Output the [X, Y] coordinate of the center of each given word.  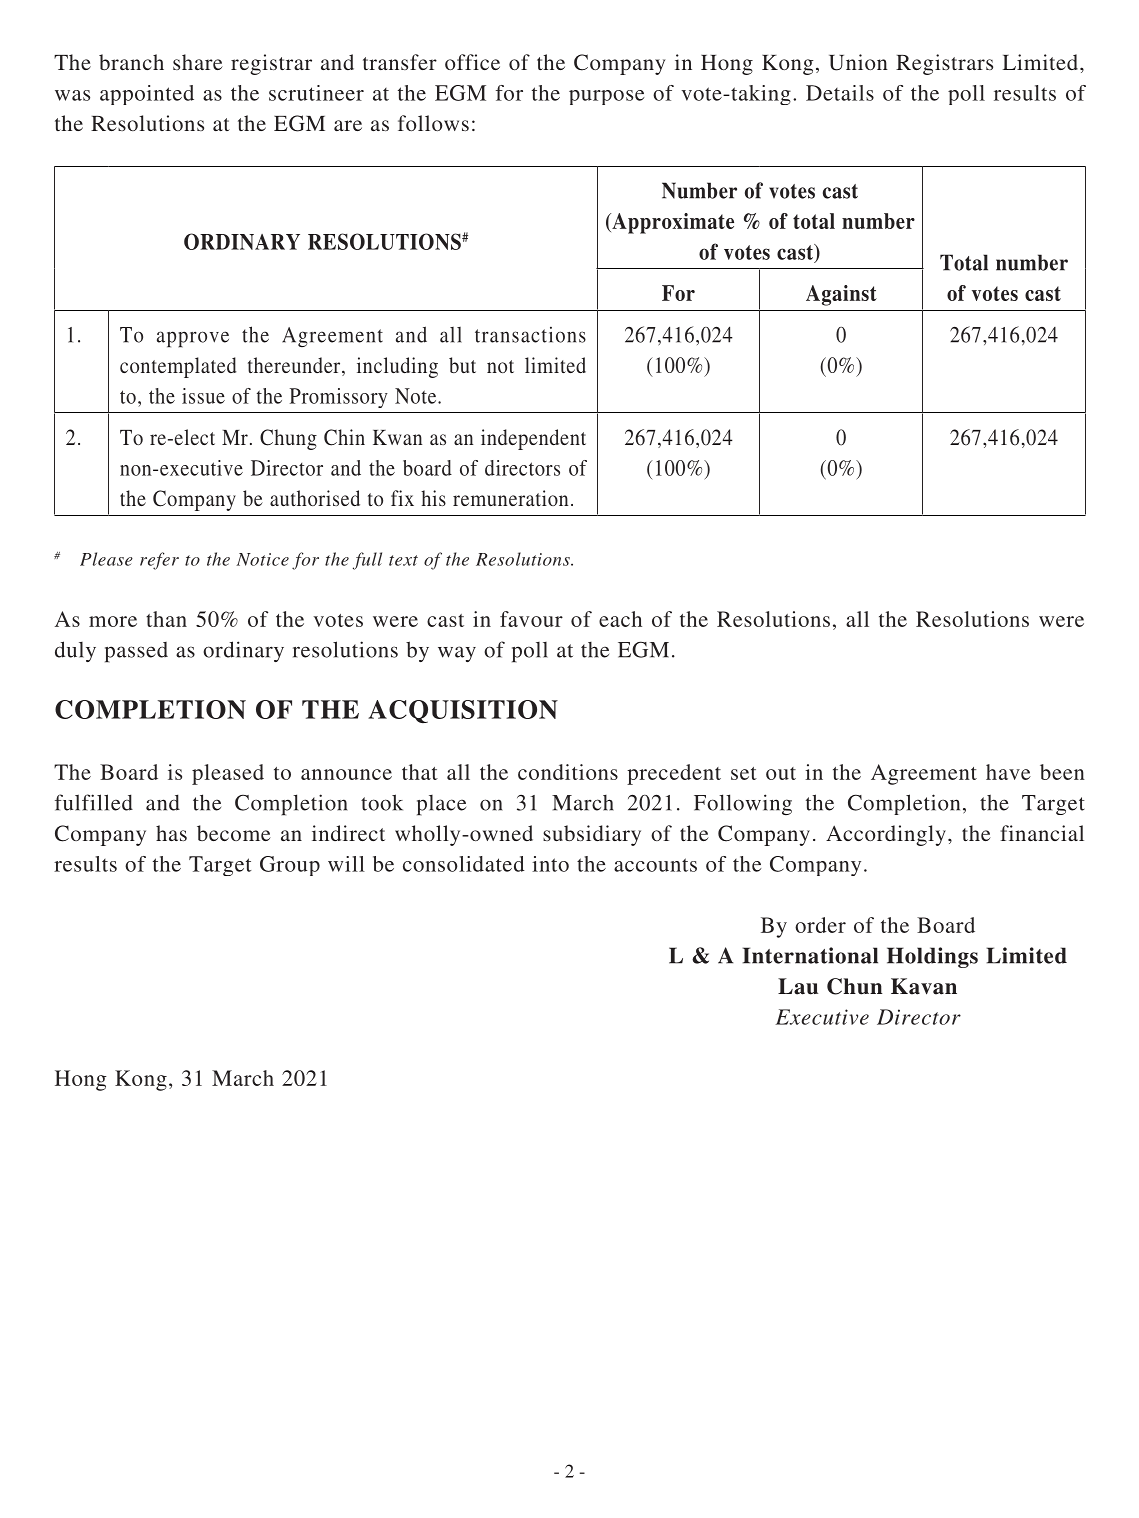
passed [136, 652]
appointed [147, 95]
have [1008, 772]
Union [858, 62]
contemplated [178, 367]
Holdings [932, 957]
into [550, 864]
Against [841, 295]
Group [290, 866]
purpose [606, 97]
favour [531, 619]
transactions [530, 335]
